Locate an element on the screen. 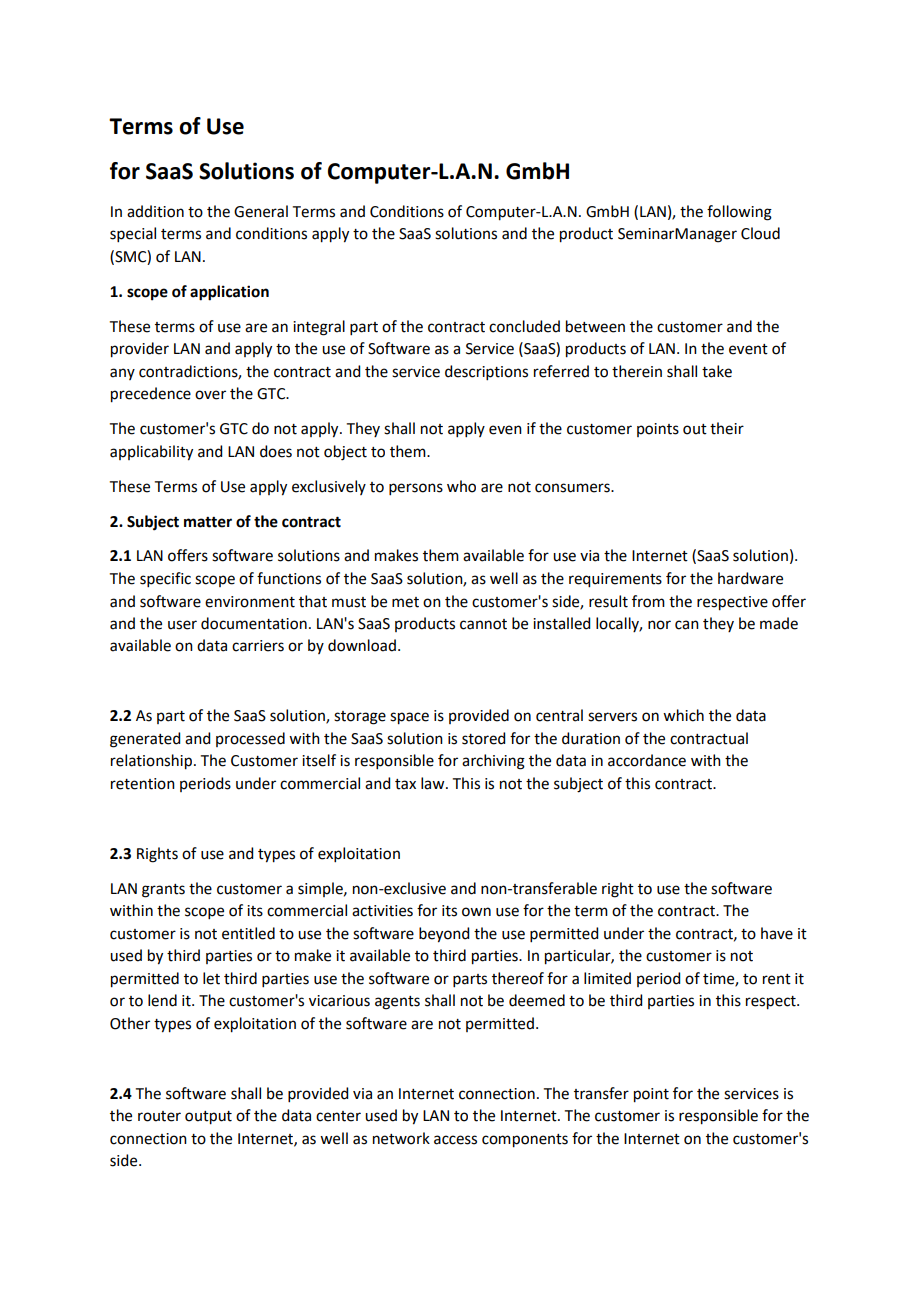 The width and height of the screenshot is (924, 1308). addition is located at coordinates (155, 211).
